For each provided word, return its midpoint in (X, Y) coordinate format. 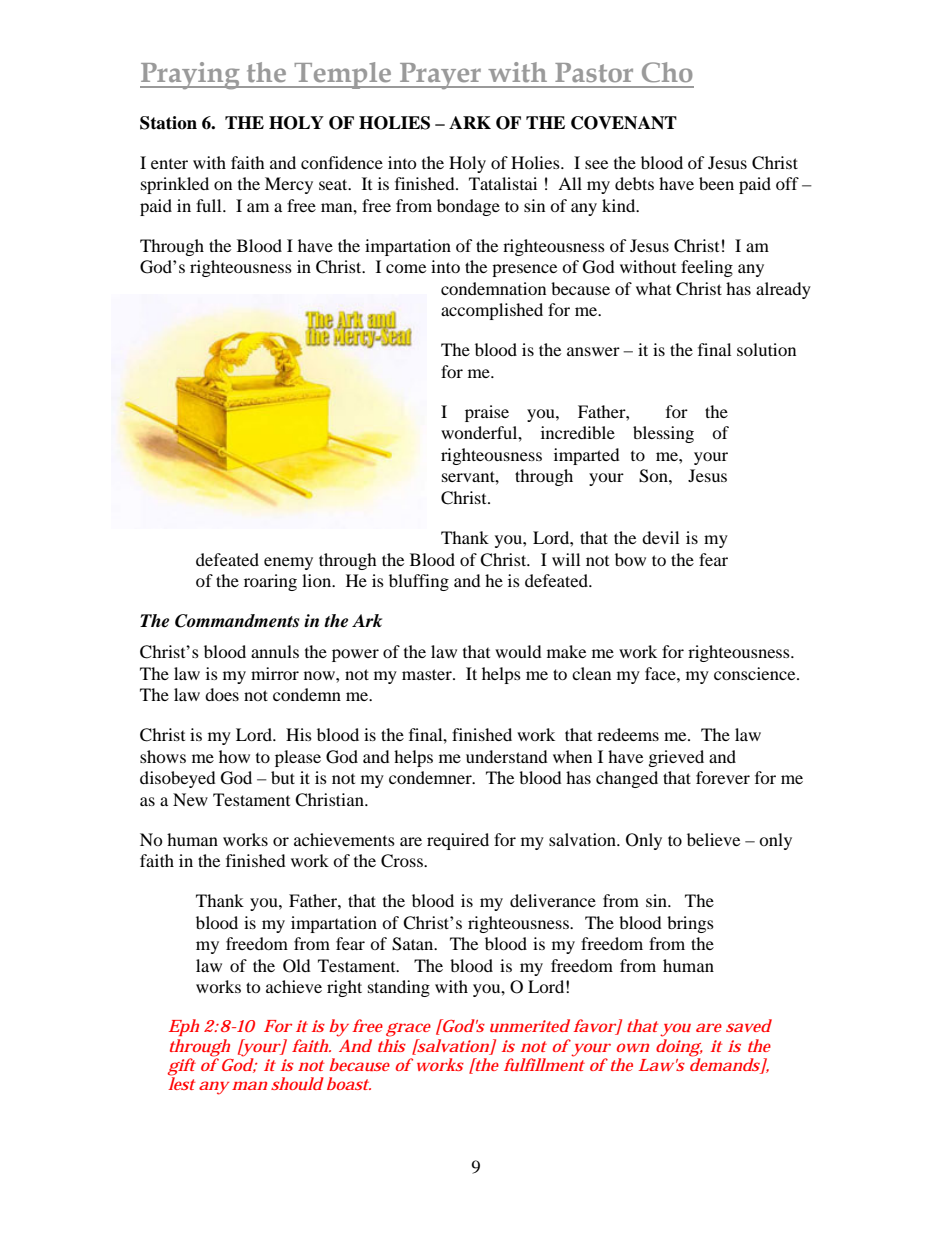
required (458, 841)
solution (766, 349)
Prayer (441, 76)
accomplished (492, 311)
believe (713, 839)
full (210, 205)
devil (660, 537)
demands (726, 1065)
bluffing (419, 582)
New (190, 799)
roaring (270, 582)
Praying (191, 75)
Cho (667, 72)
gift (181, 1068)
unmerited (530, 1025)
